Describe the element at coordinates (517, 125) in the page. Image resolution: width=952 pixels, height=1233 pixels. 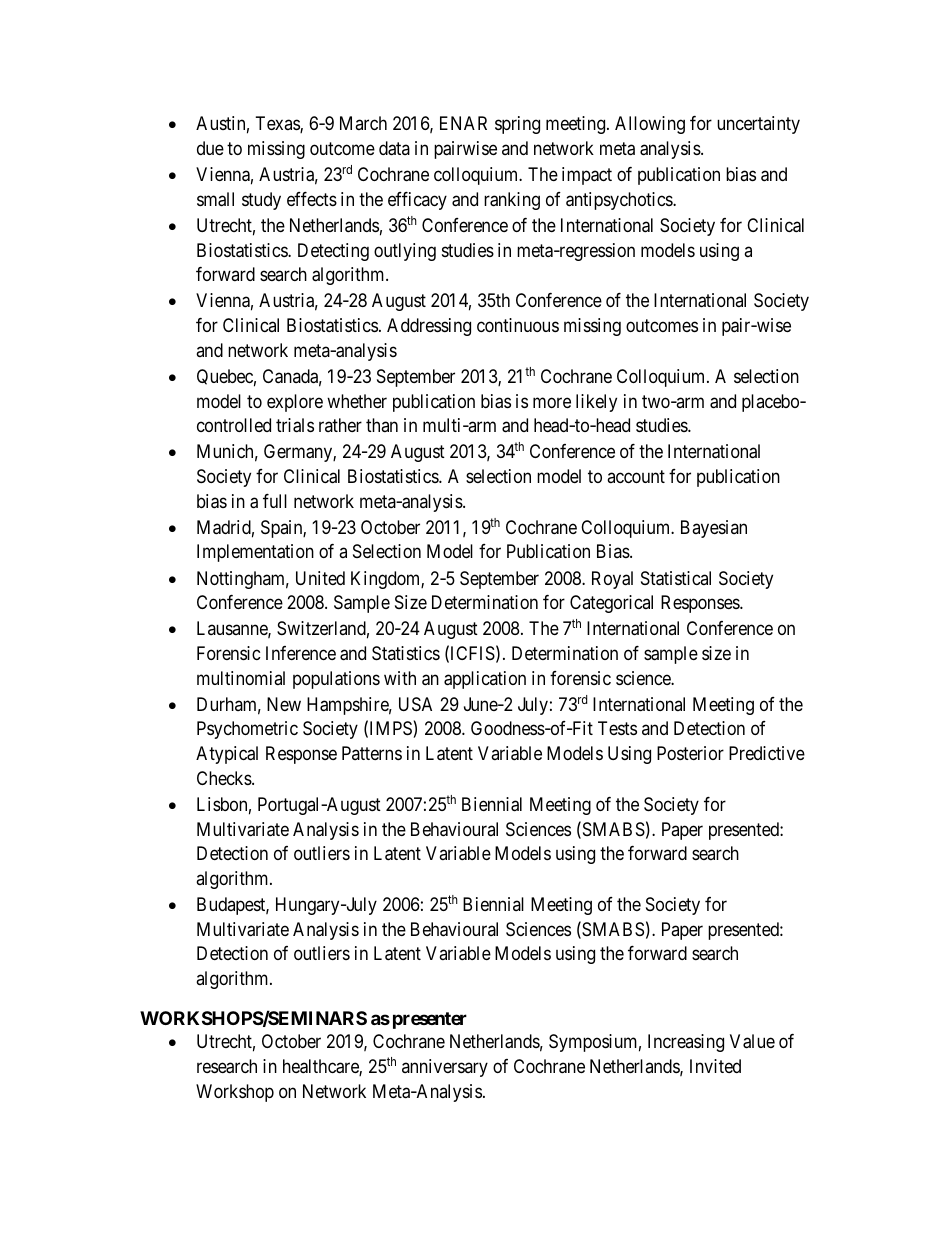
I see `spring` at that location.
